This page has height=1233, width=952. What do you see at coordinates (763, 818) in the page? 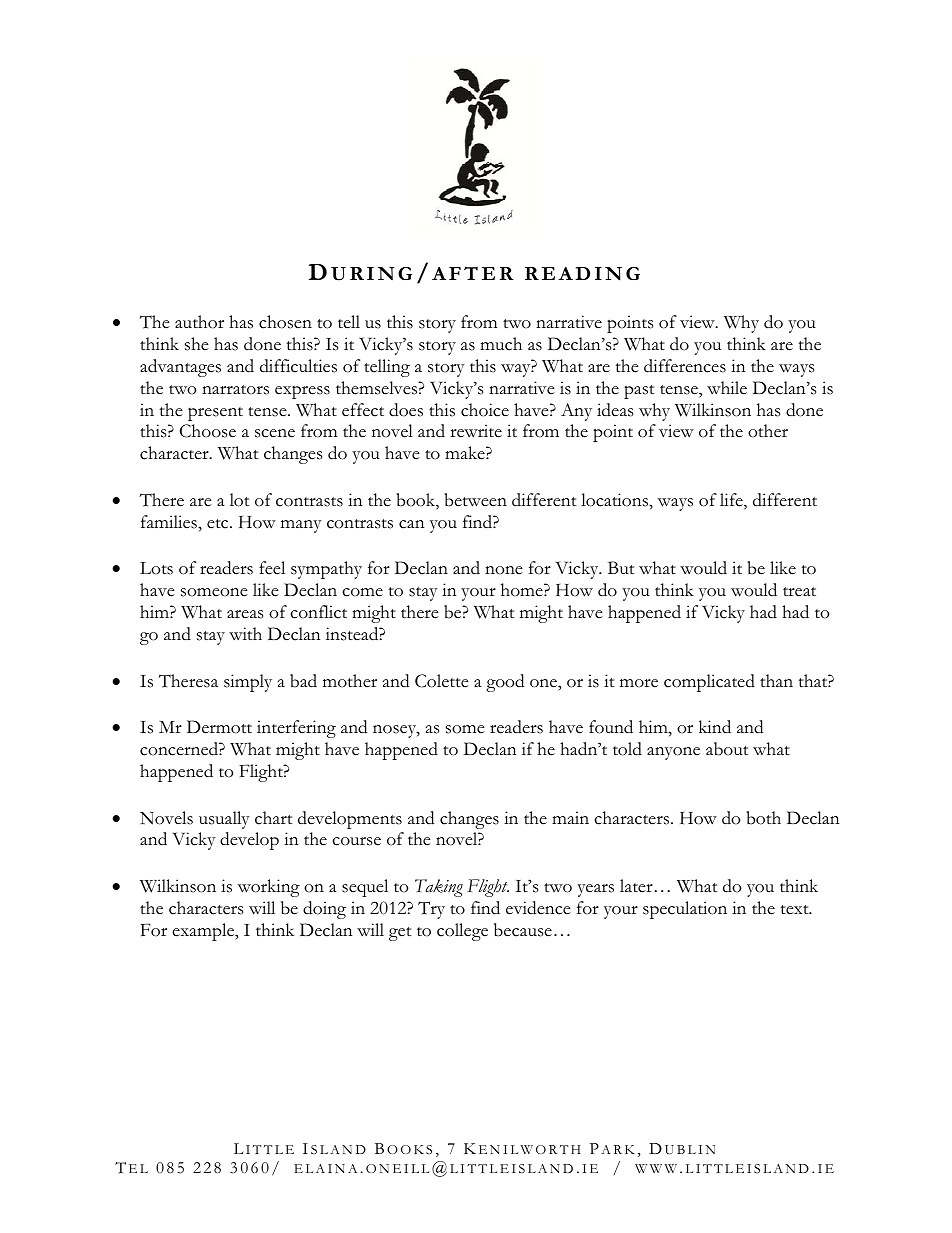
I see `both` at bounding box center [763, 818].
